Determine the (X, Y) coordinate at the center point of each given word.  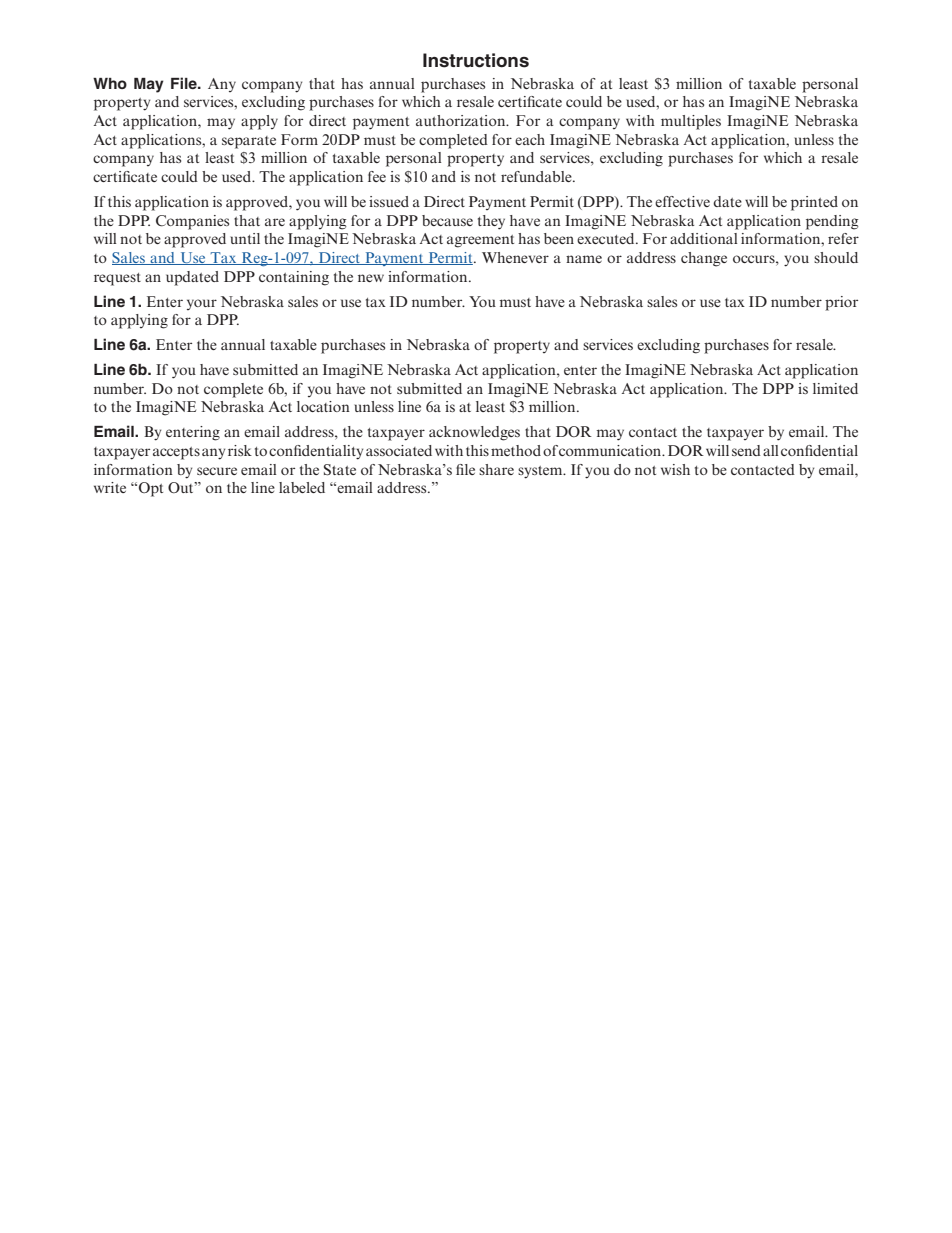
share (496, 469)
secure (217, 471)
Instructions (476, 60)
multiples (691, 122)
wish (675, 469)
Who (110, 83)
